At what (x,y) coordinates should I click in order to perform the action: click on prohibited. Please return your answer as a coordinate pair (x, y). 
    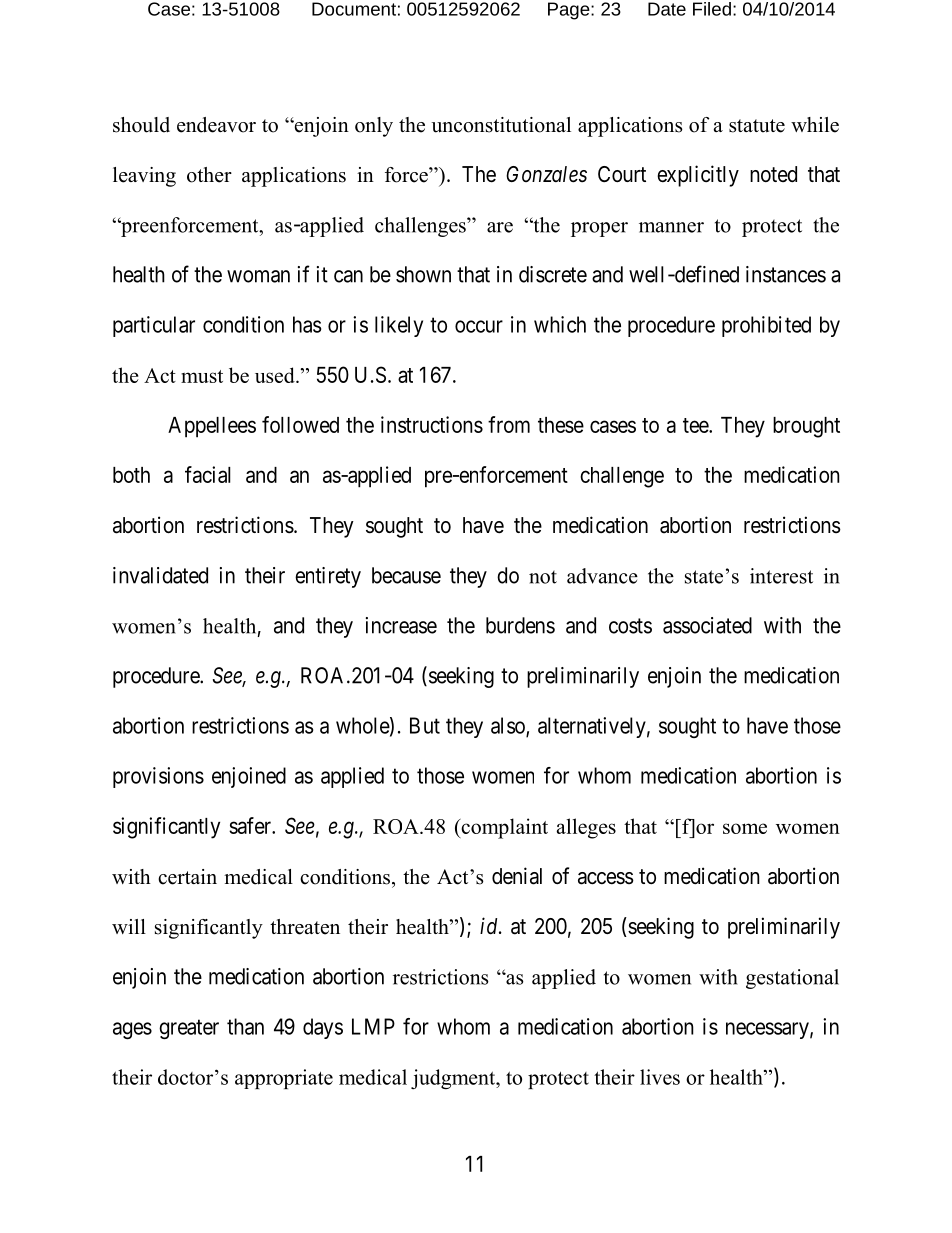
    Looking at the image, I should click on (766, 326).
